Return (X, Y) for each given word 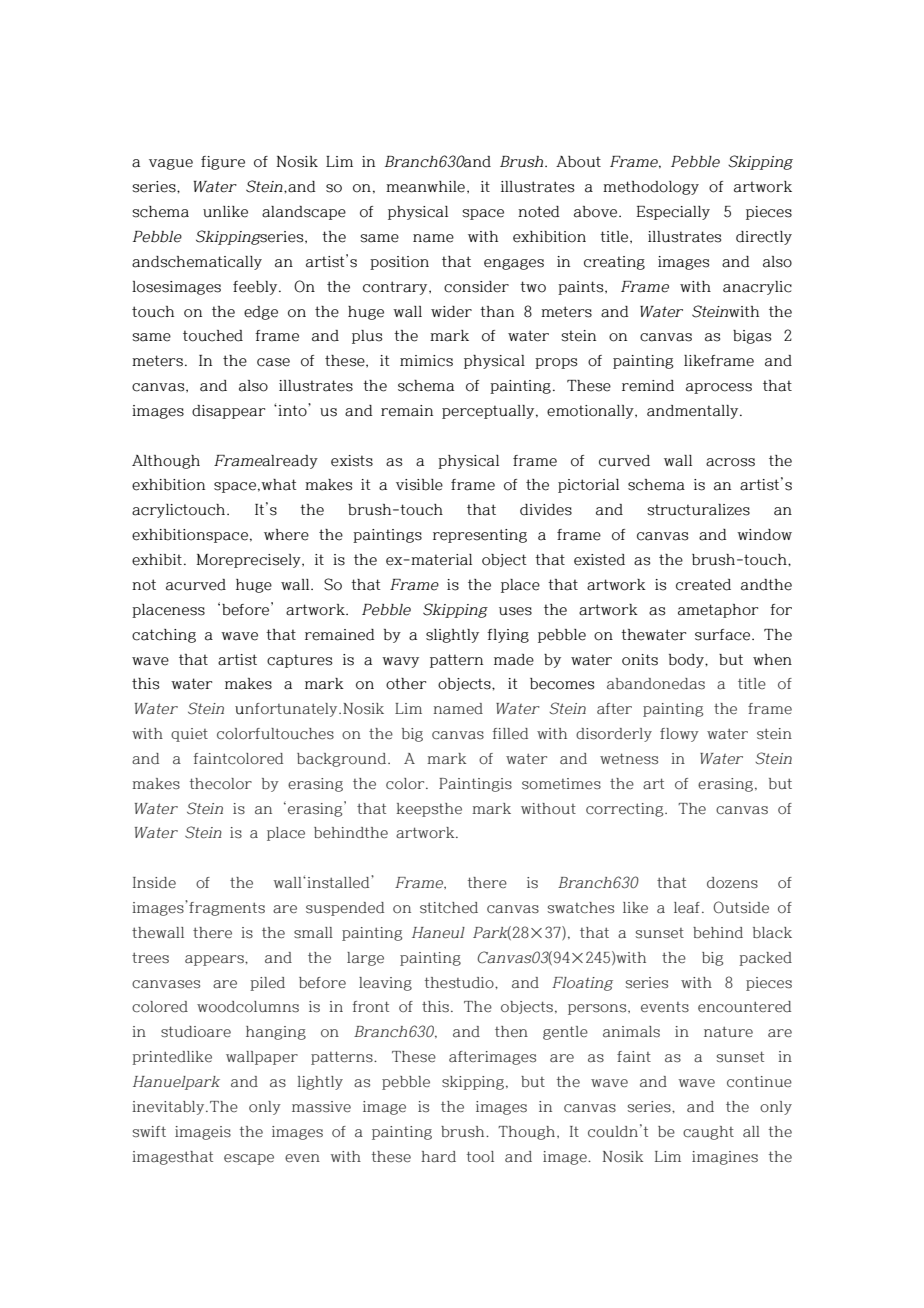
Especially (673, 213)
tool (480, 1157)
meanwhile (425, 187)
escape (249, 1159)
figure (223, 163)
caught (708, 1133)
